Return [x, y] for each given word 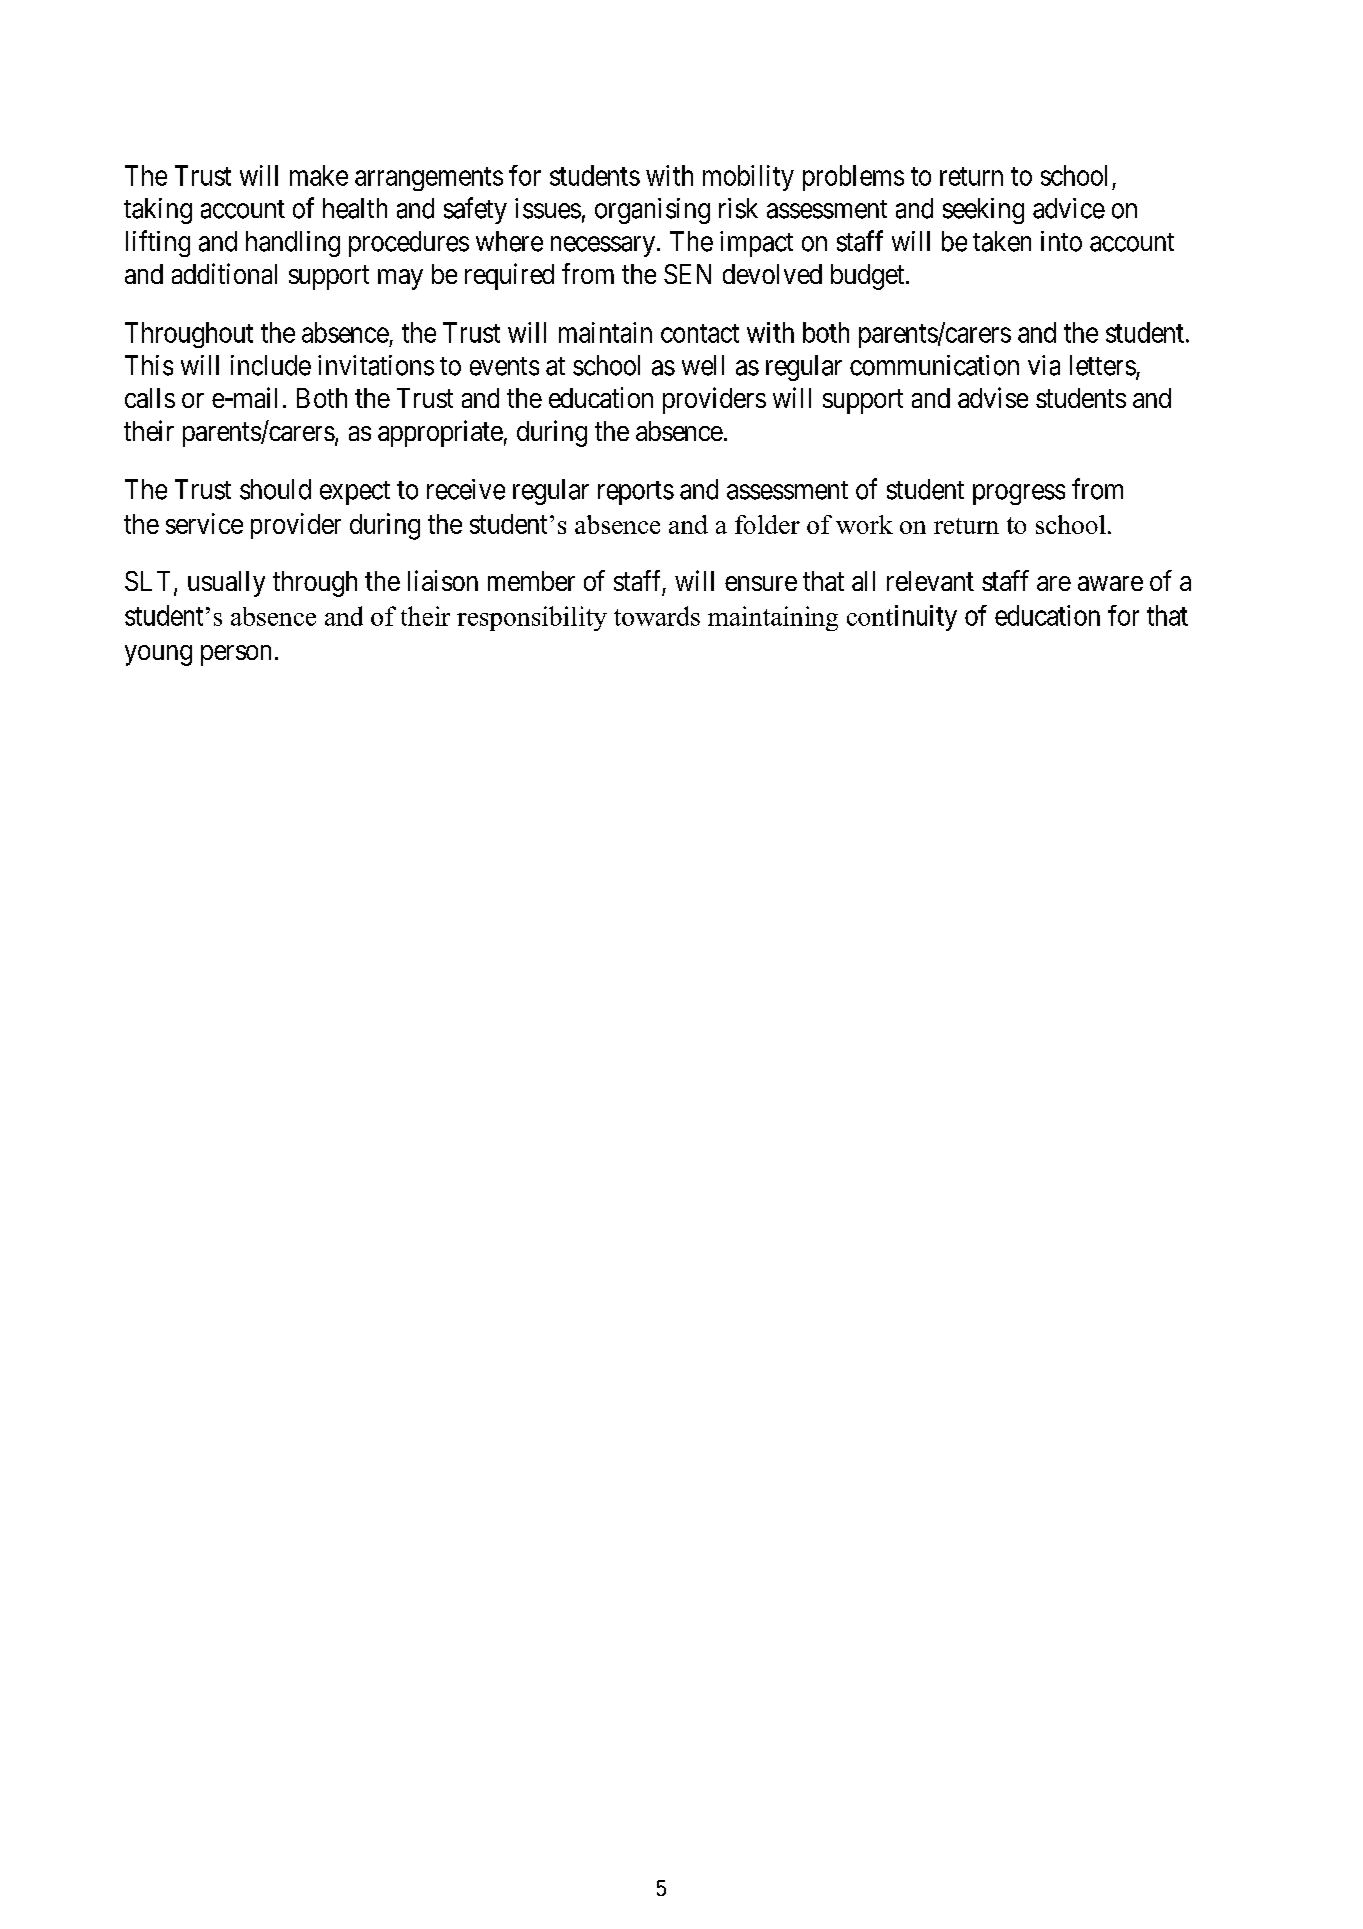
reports [636, 493]
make [319, 175]
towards [657, 616]
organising [652, 211]
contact [700, 333]
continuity [902, 618]
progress [1019, 494]
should [275, 489]
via [1044, 365]
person [236, 655]
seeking [983, 211]
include [271, 365]
